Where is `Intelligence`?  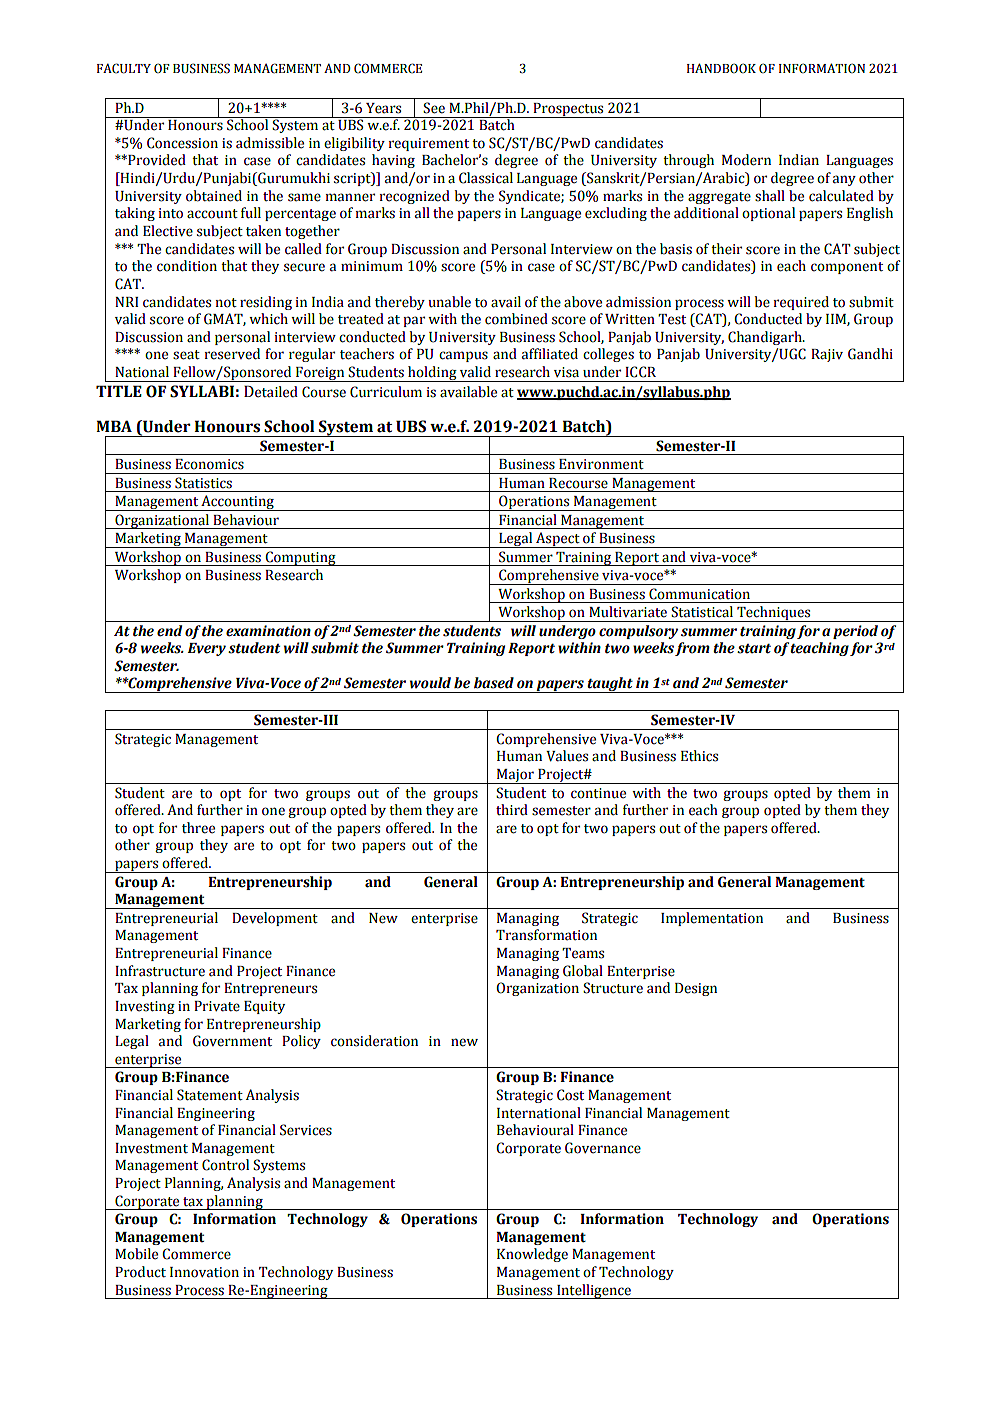 Intelligence is located at coordinates (594, 1291).
